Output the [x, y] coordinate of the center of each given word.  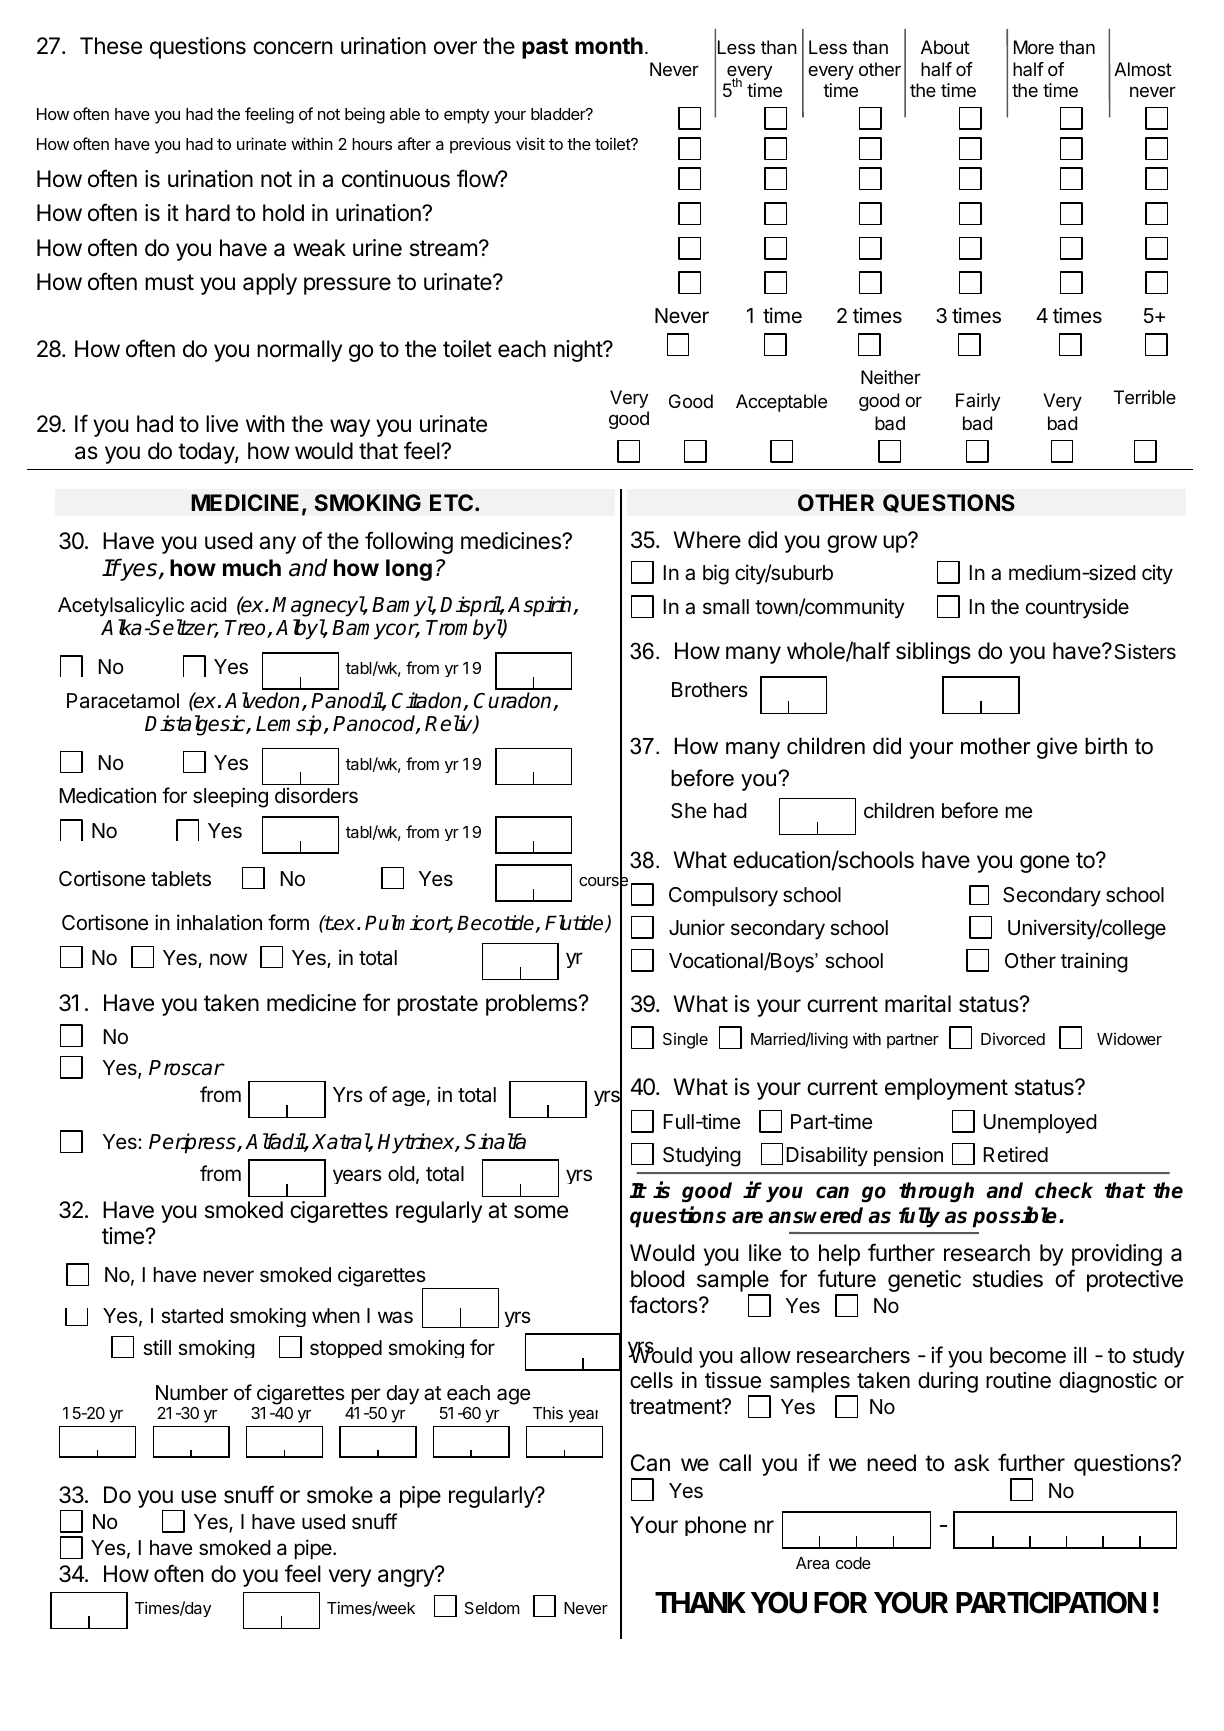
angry [407, 1577]
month [609, 46]
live [222, 424]
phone [715, 1526]
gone [1044, 864]
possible [1014, 1217]
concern [292, 48]
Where [707, 540]
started [192, 1316]
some [541, 1212]
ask [972, 1463]
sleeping [230, 797]
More [1034, 47]
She [689, 811]
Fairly [978, 402]
